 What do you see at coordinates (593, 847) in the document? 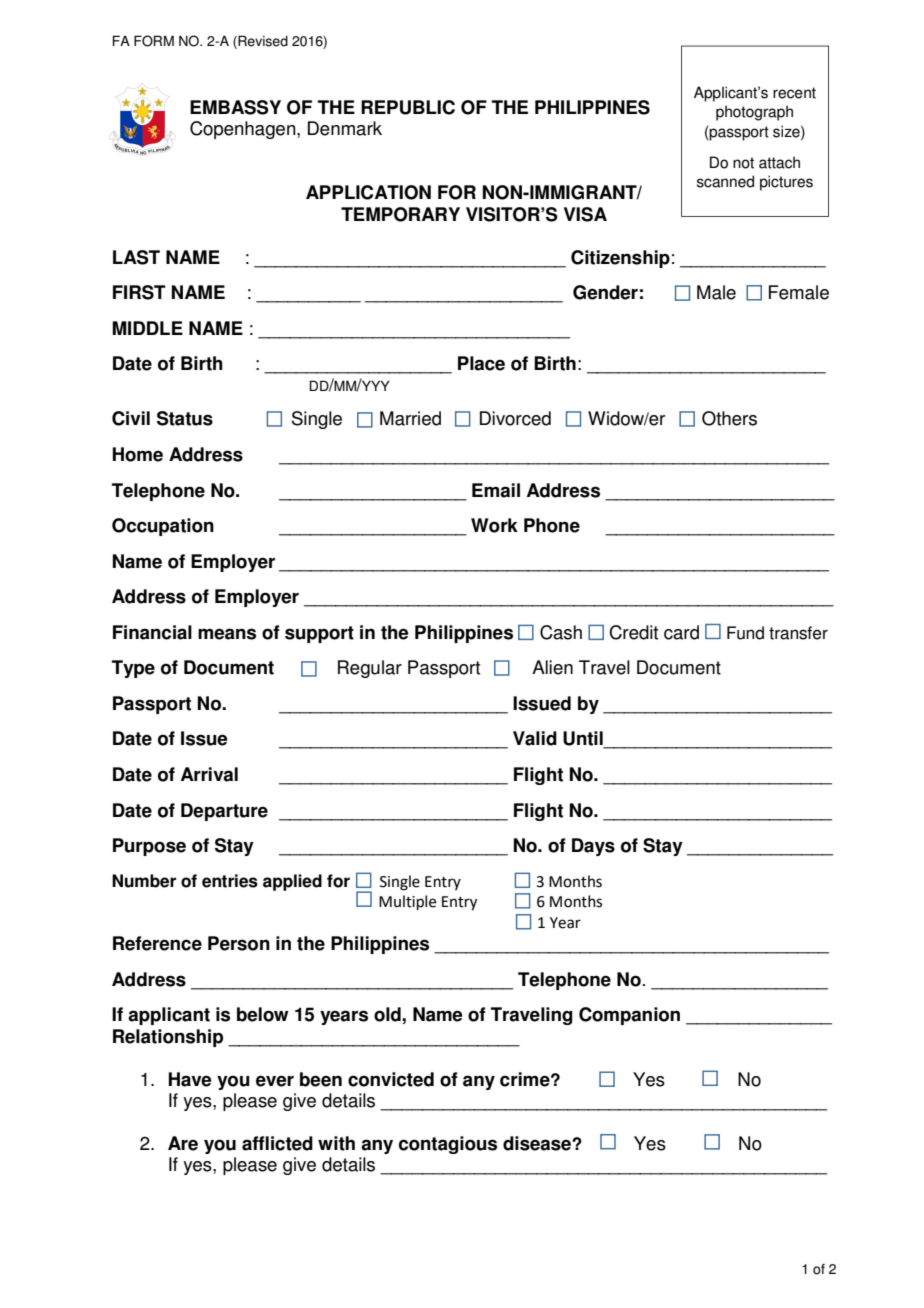
I see `Days` at bounding box center [593, 847].
